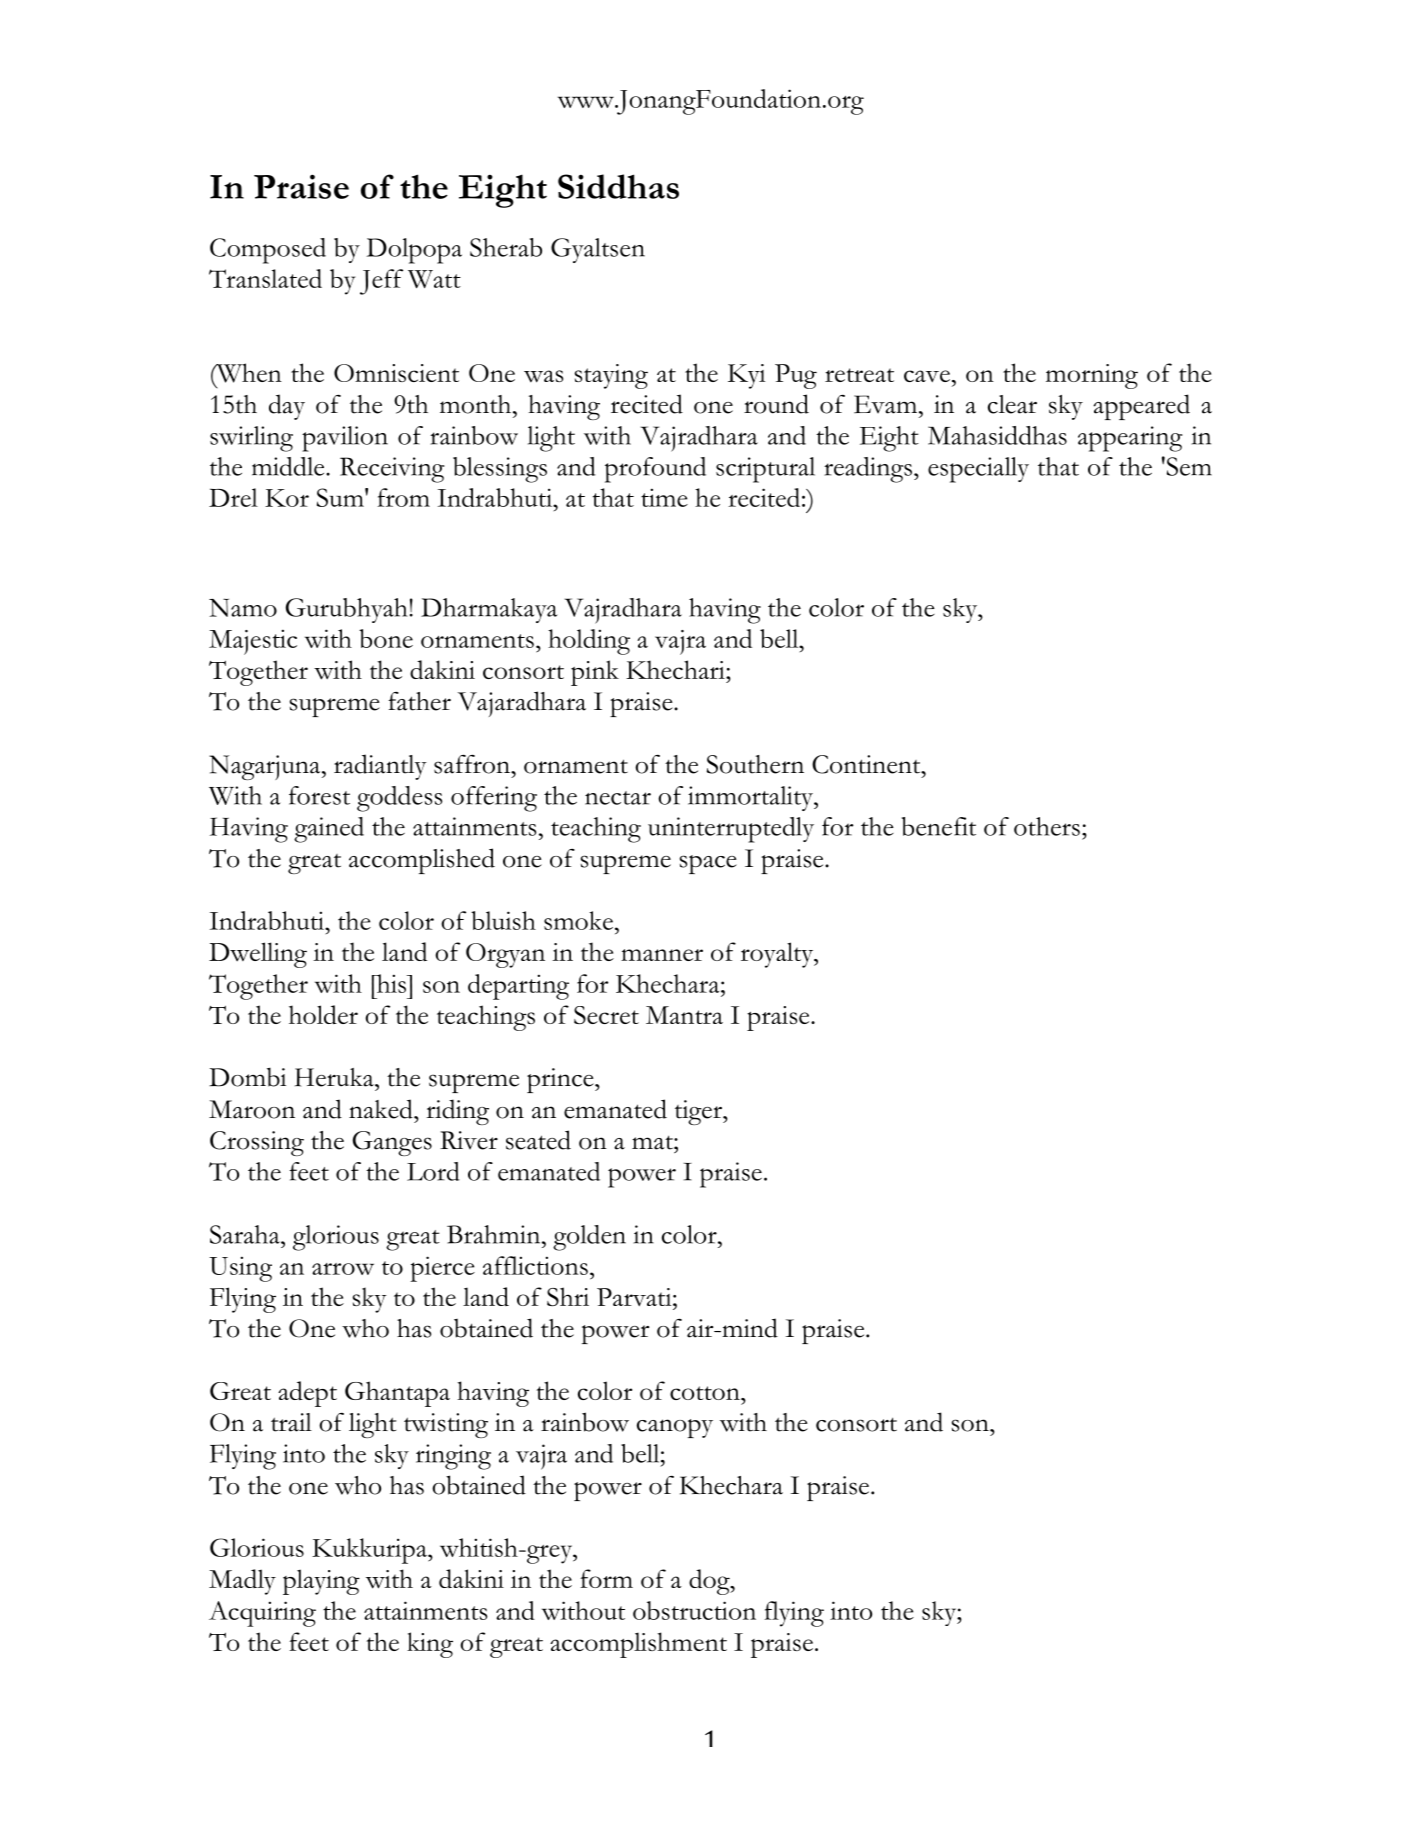 Image resolution: width=1421 pixels, height=1839 pixels. I want to click on his, so click(391, 983).
